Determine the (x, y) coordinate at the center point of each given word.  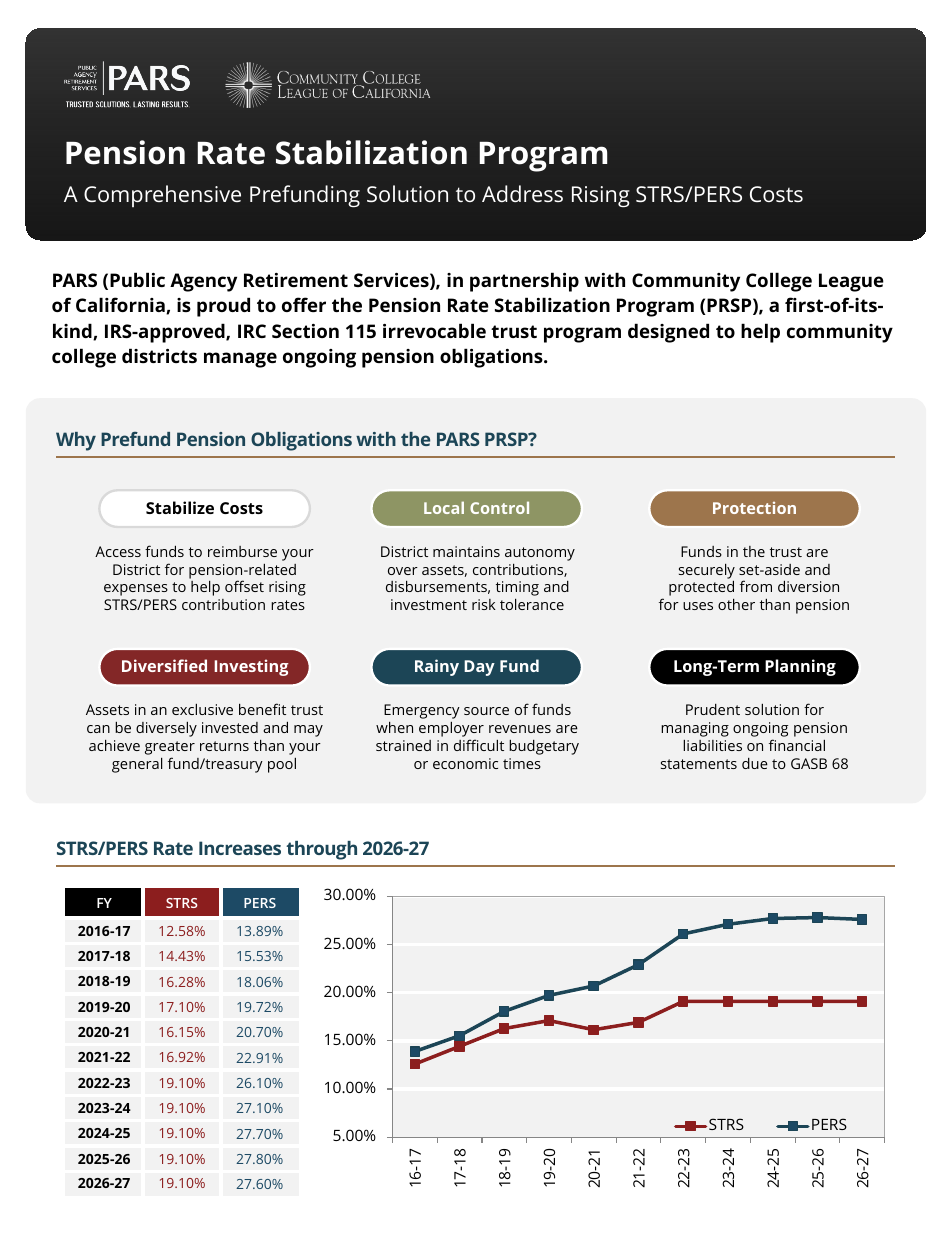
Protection (754, 508)
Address (522, 193)
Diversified (164, 665)
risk (484, 604)
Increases (240, 848)
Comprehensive (162, 196)
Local (444, 507)
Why (76, 441)
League (851, 282)
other (736, 604)
